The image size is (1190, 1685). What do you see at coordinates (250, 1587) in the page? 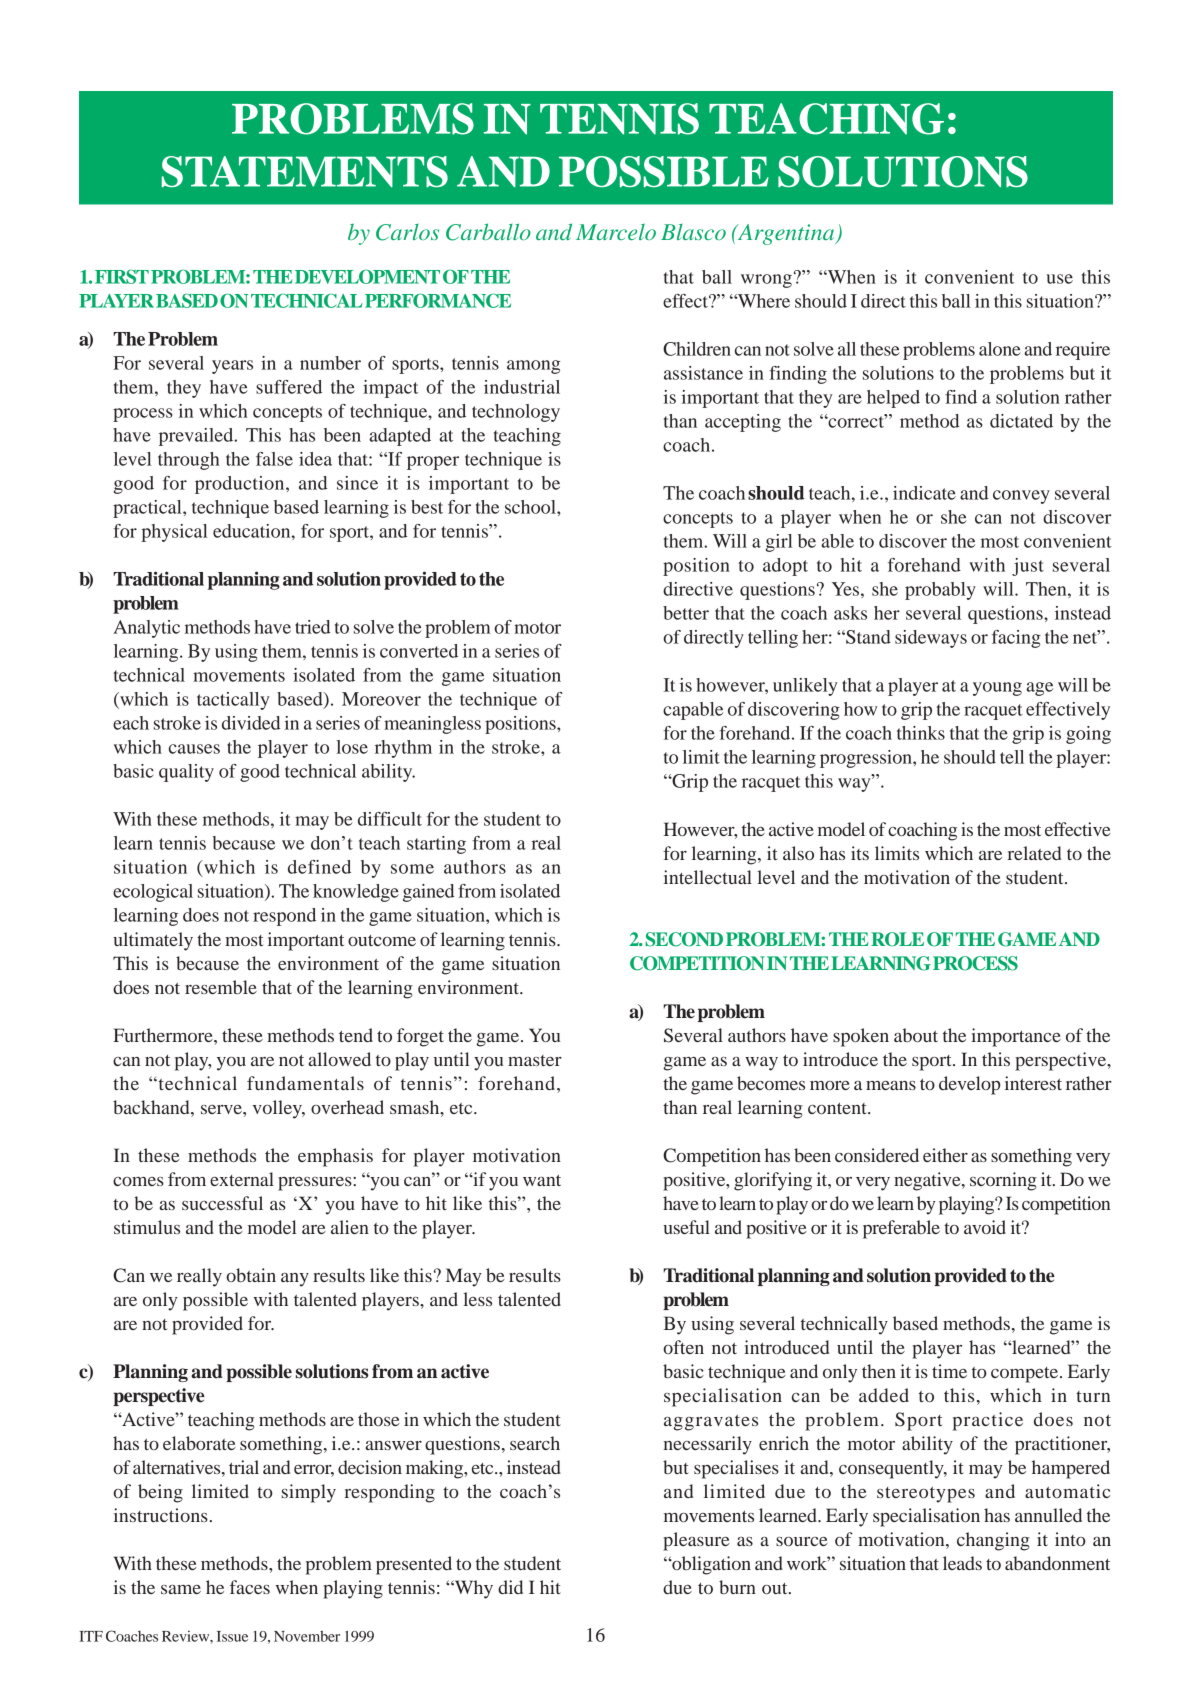
I see `faces` at bounding box center [250, 1587].
